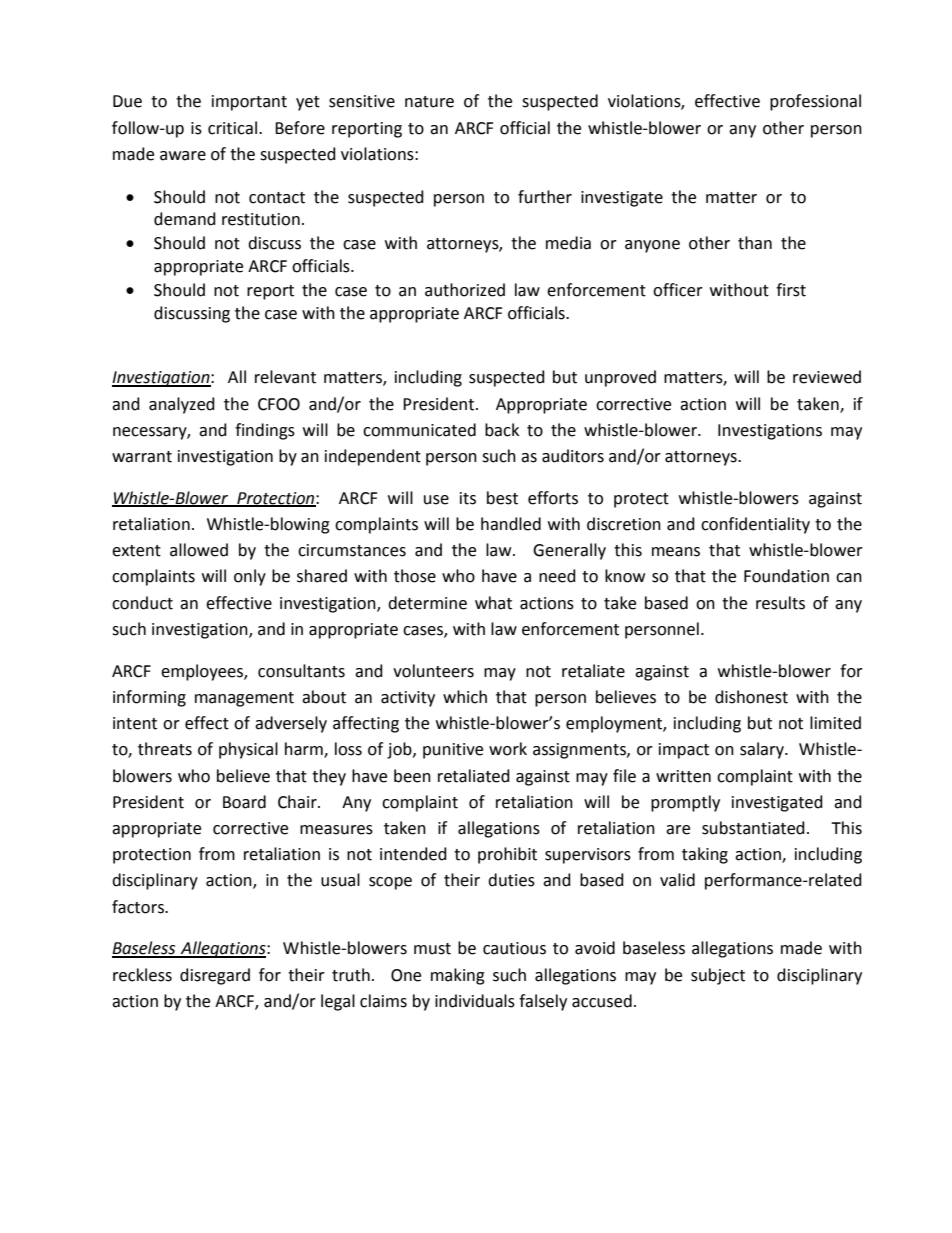 This screenshot has height=1233, width=952. I want to click on physical, so click(248, 750).
